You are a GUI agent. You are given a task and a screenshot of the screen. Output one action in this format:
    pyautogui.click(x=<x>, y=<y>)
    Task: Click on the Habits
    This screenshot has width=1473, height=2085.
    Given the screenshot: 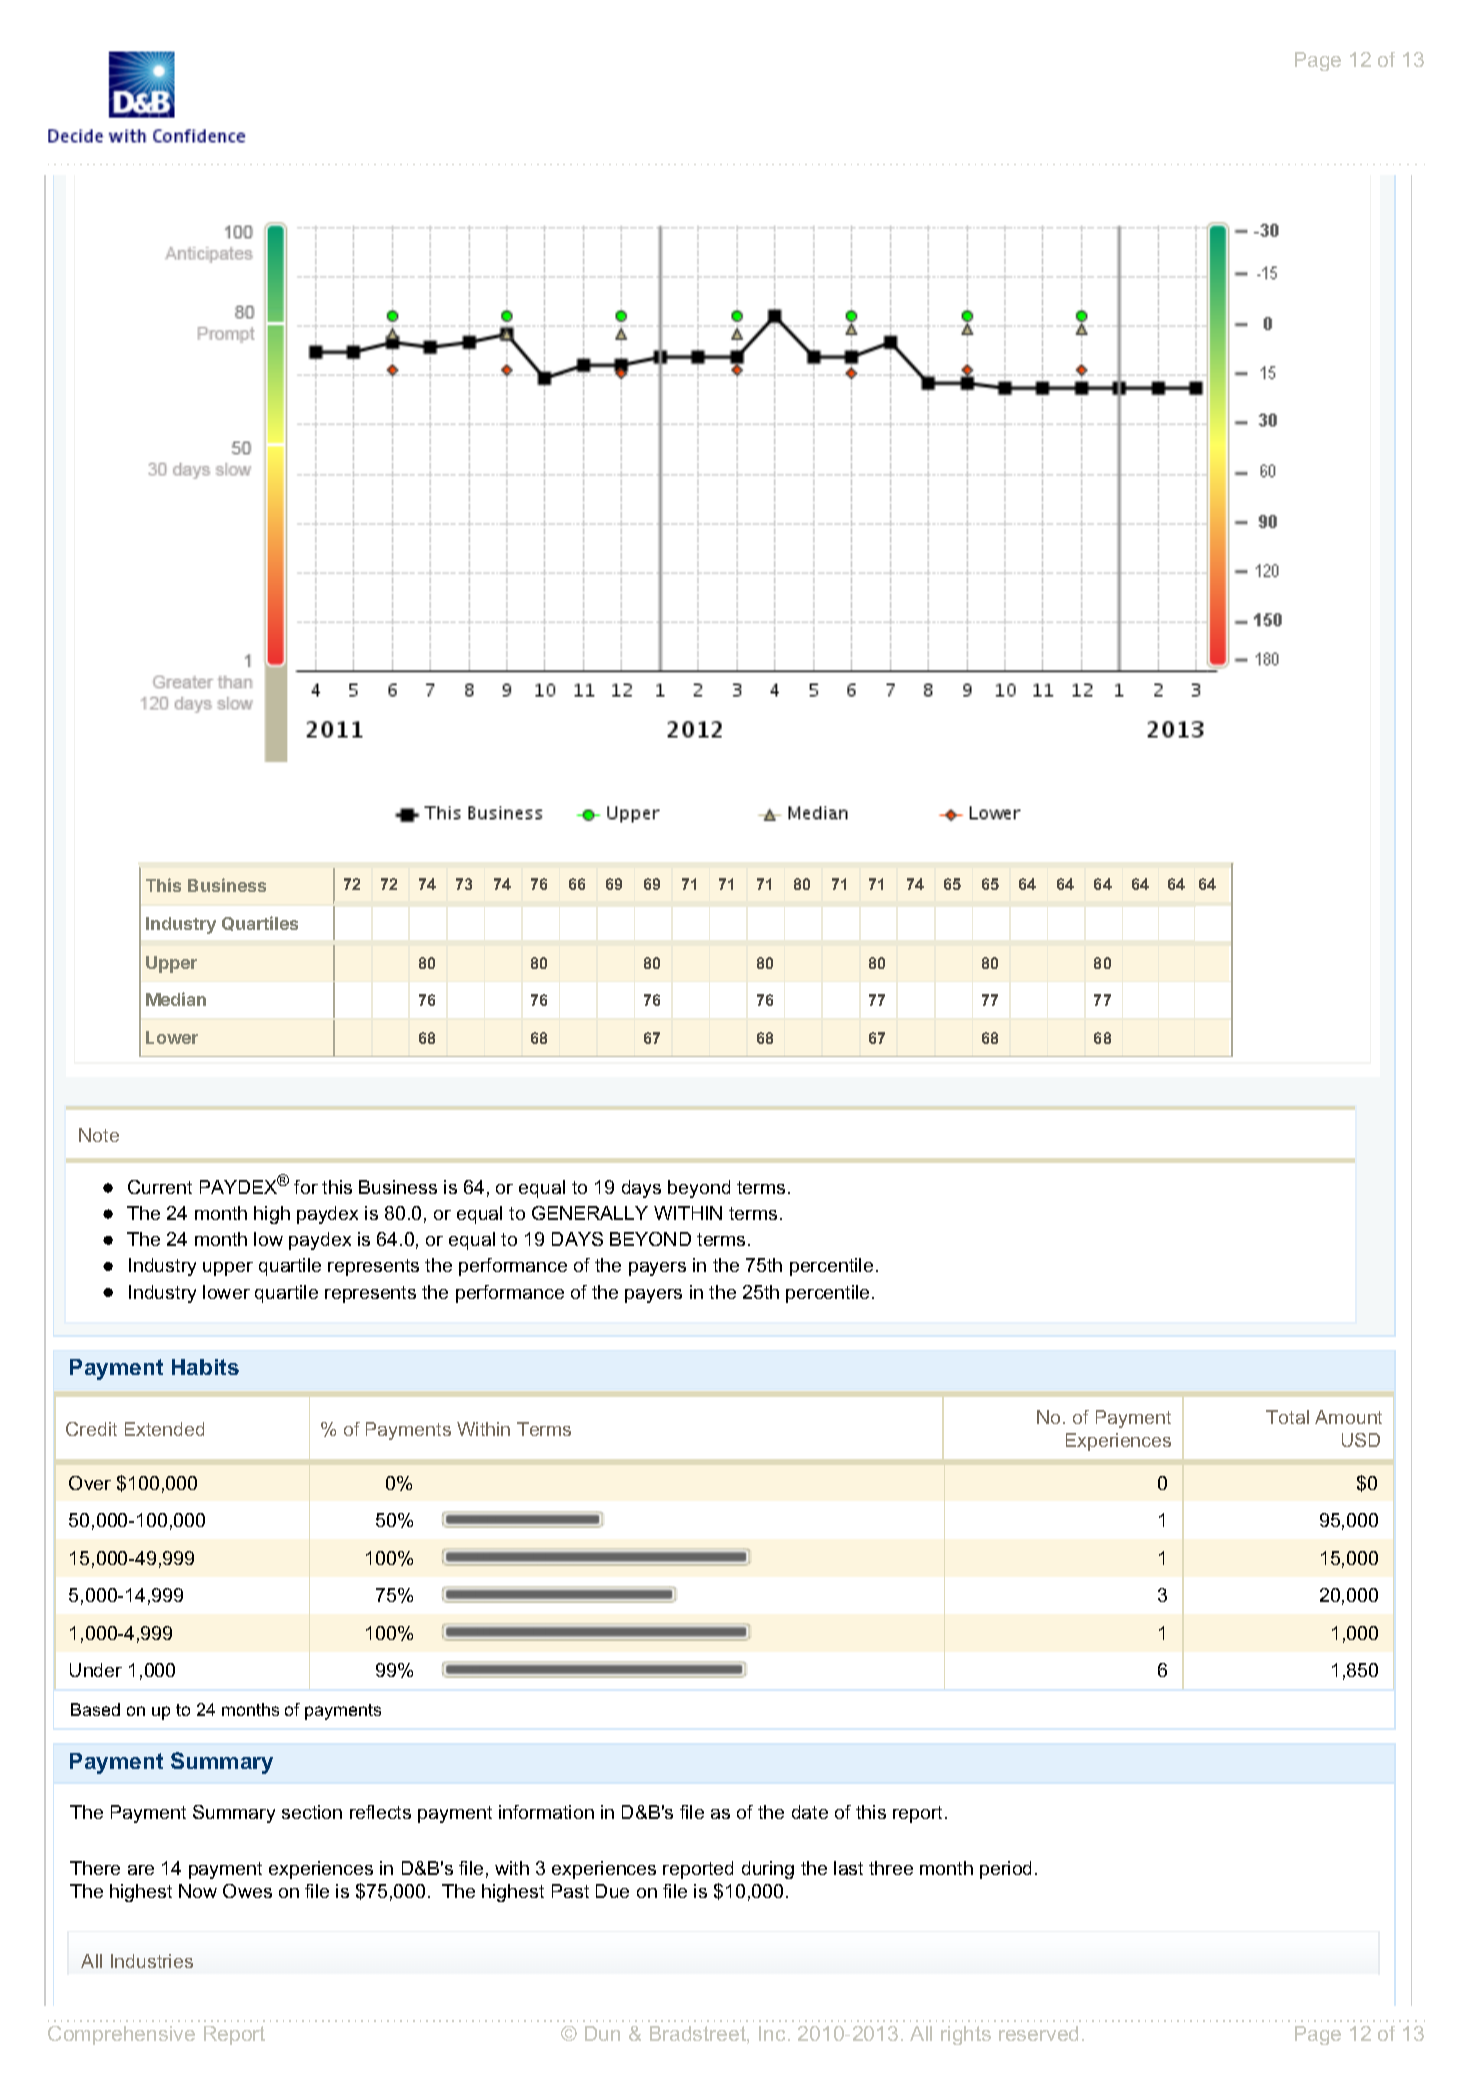 What is the action you would take?
    pyautogui.click(x=205, y=1367)
